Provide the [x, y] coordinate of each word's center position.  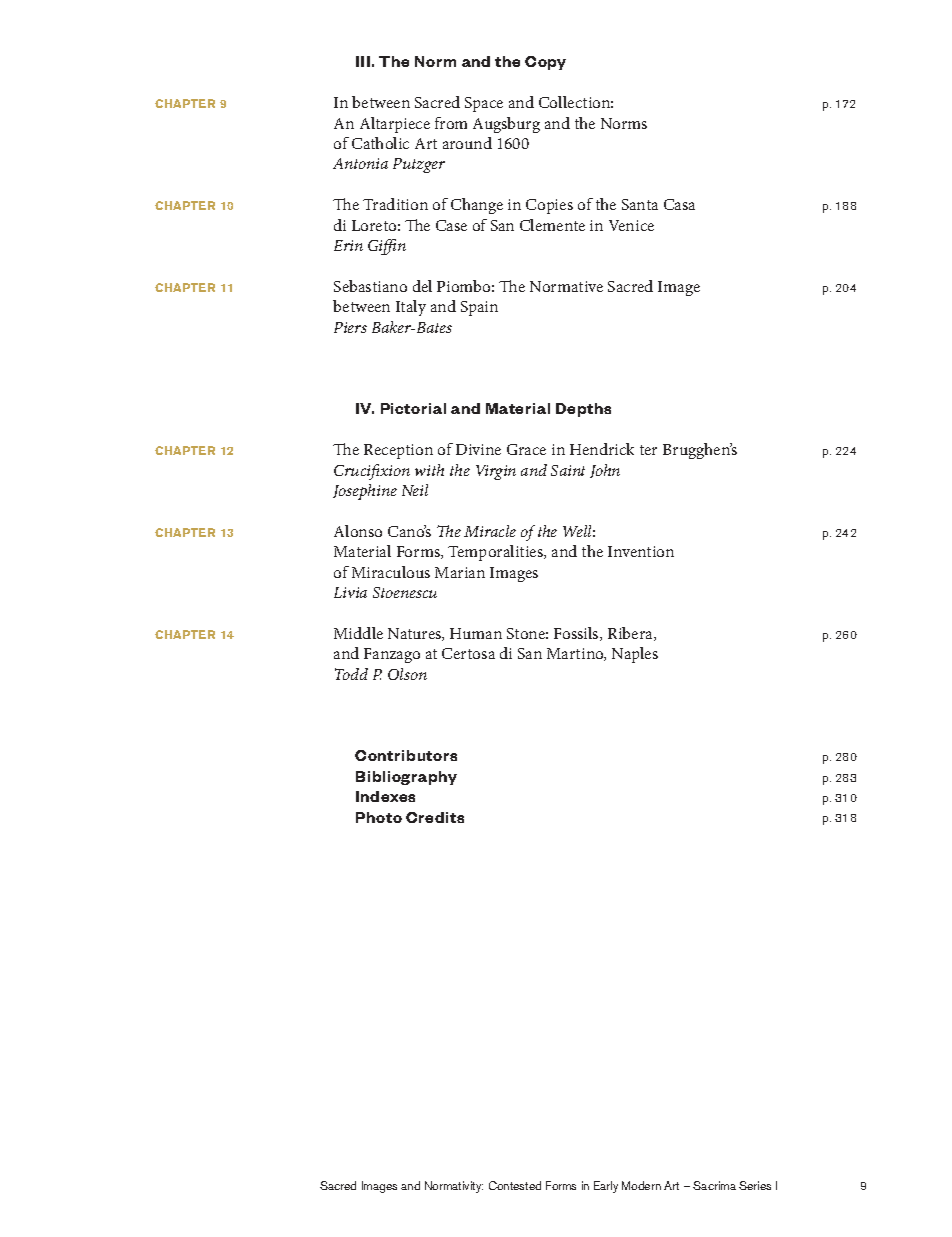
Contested [515, 1185]
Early [606, 1187]
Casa [679, 204]
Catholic [380, 143]
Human [476, 633]
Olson [407, 674]
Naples [635, 655]
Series [755, 1185]
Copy [545, 63]
